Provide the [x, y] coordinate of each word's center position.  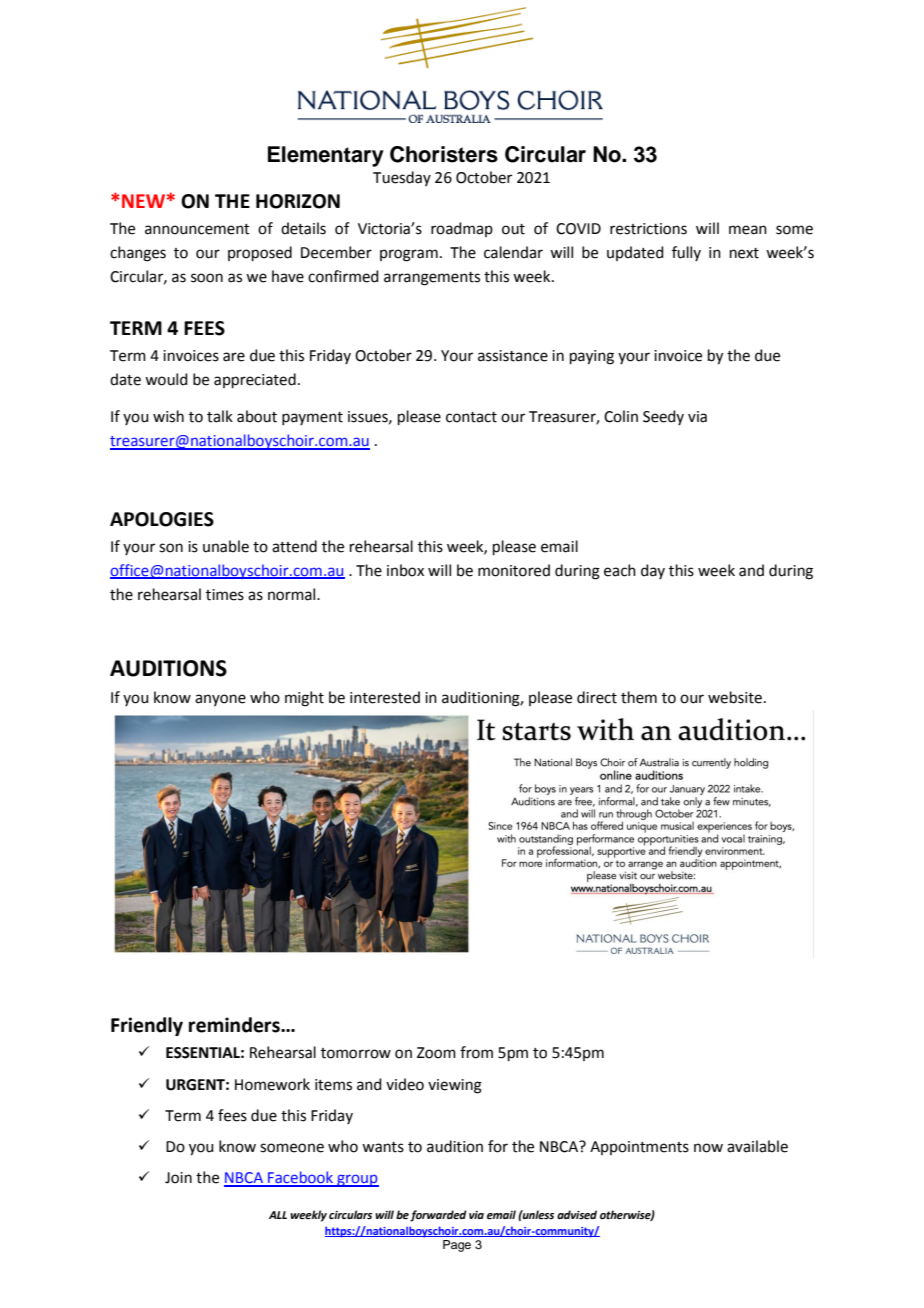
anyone [220, 700]
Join [178, 1178]
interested [385, 697]
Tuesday [402, 178]
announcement [197, 229]
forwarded [438, 1216]
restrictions [648, 229]
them [639, 697]
